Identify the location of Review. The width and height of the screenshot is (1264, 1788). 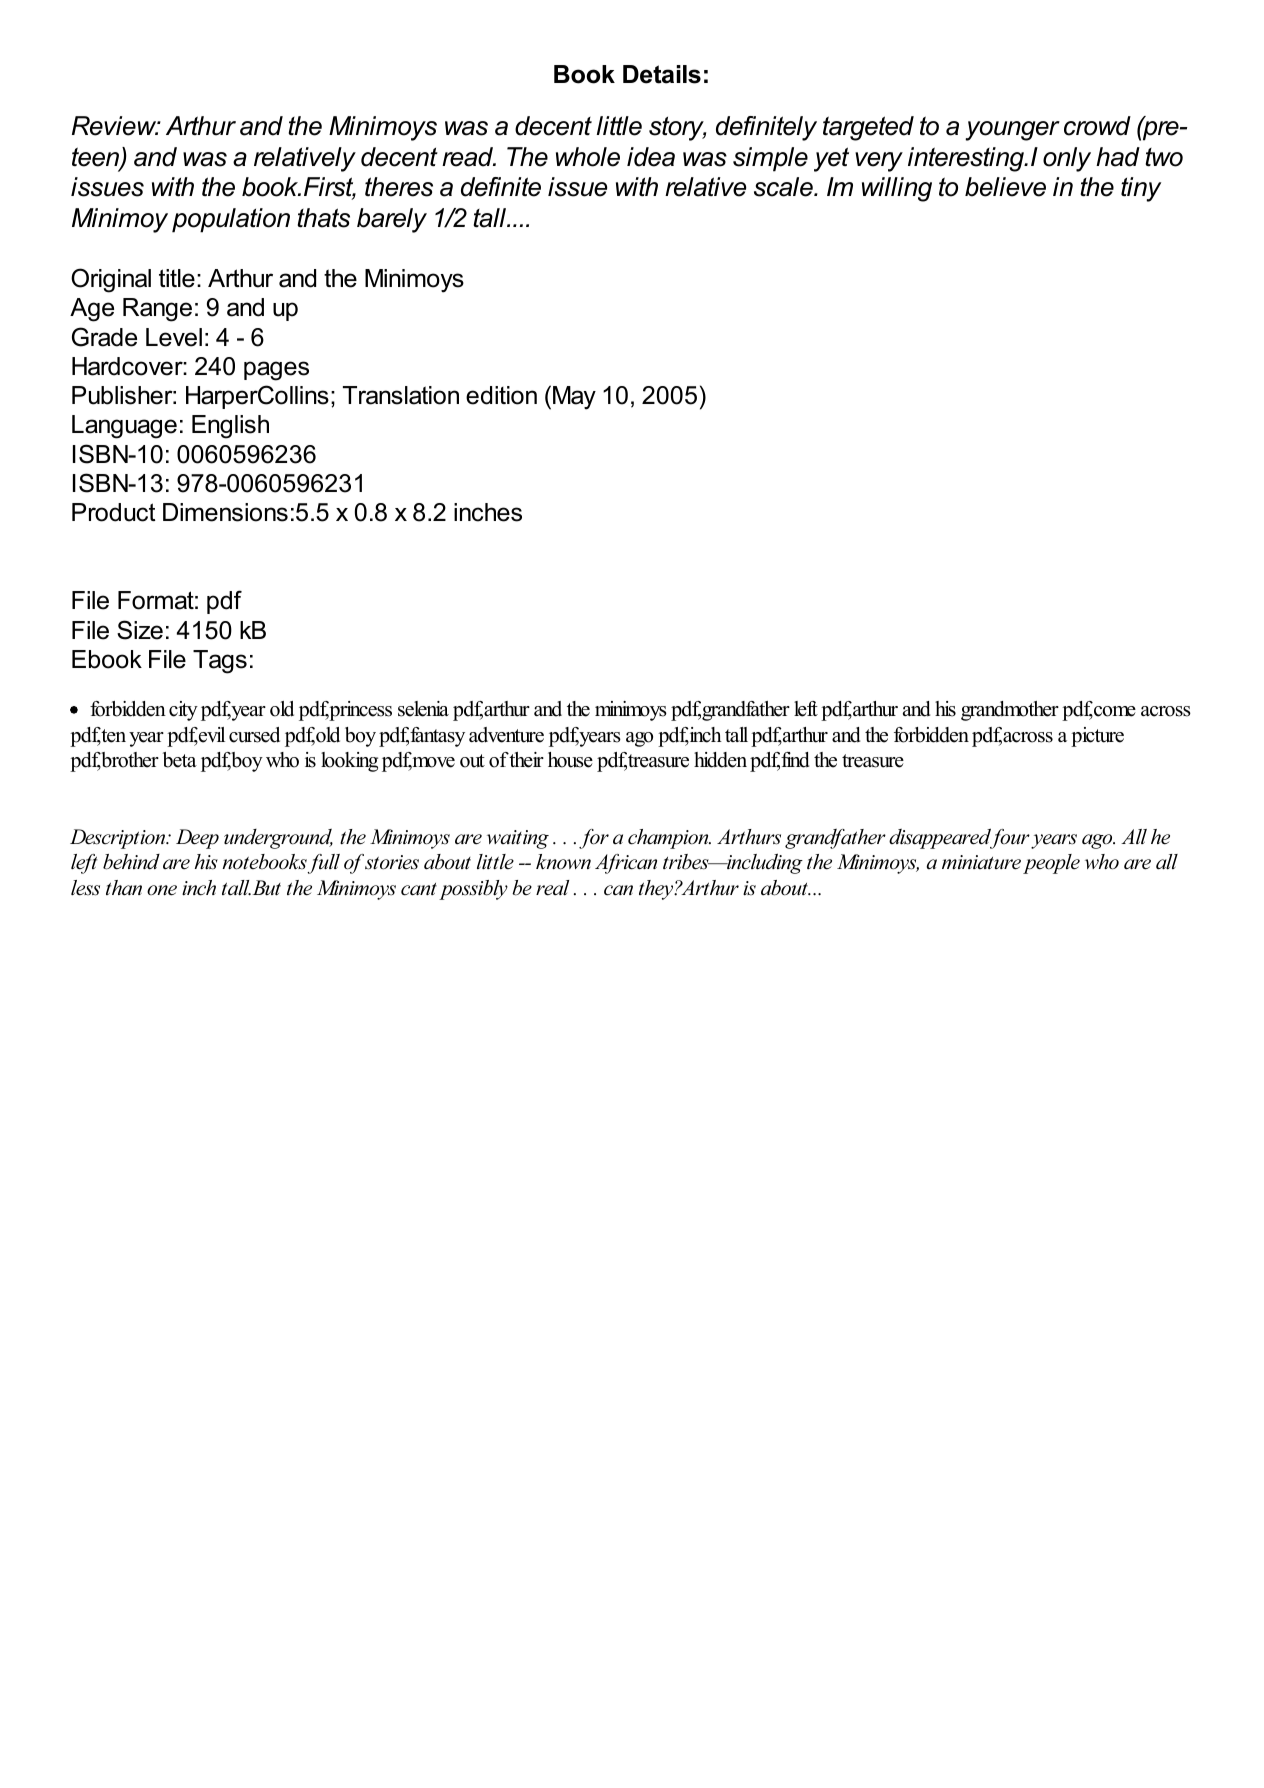
(115, 126).
